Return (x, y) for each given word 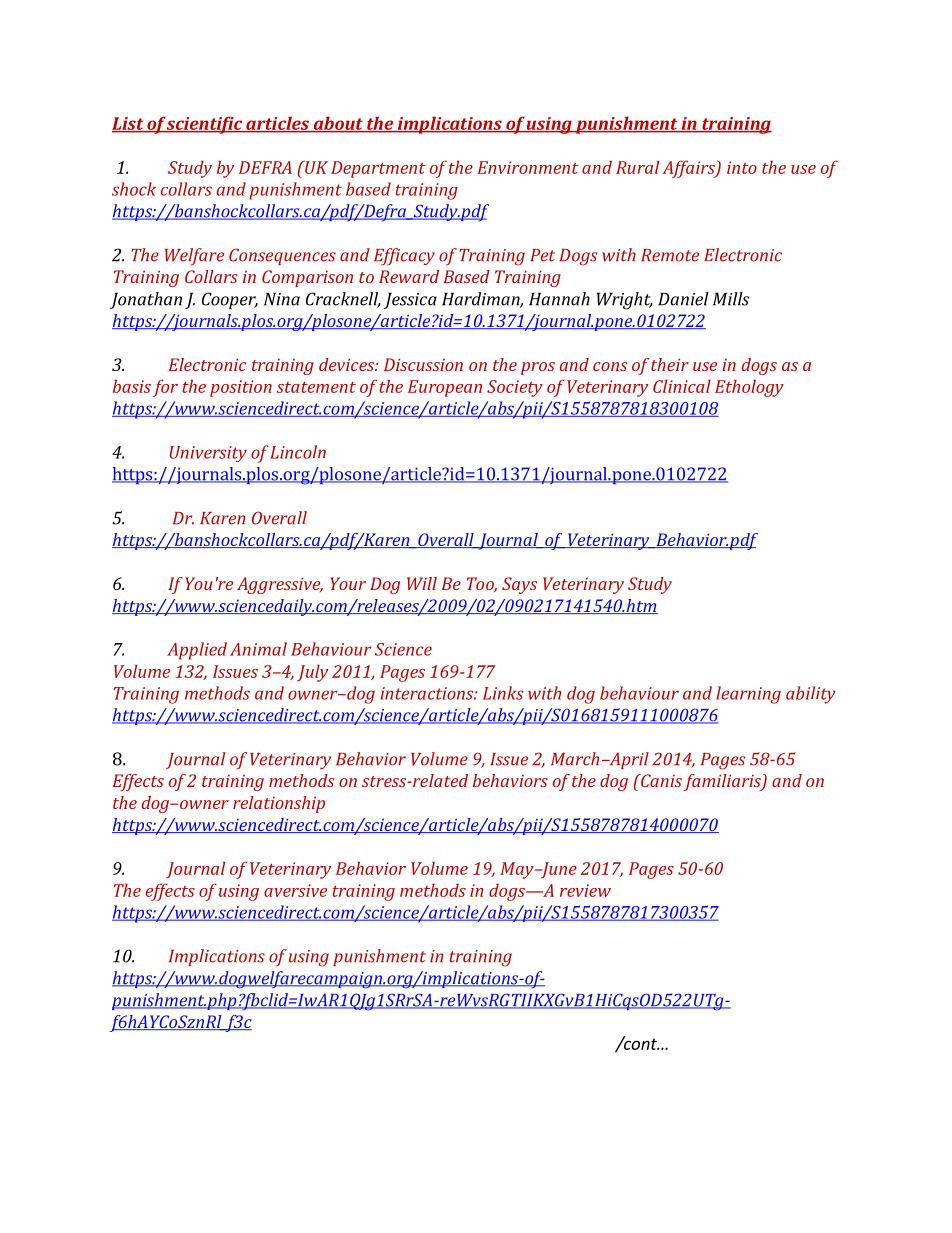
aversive (295, 890)
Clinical (682, 386)
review (585, 890)
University (208, 454)
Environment (527, 167)
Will (422, 583)
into (742, 167)
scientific (205, 125)
